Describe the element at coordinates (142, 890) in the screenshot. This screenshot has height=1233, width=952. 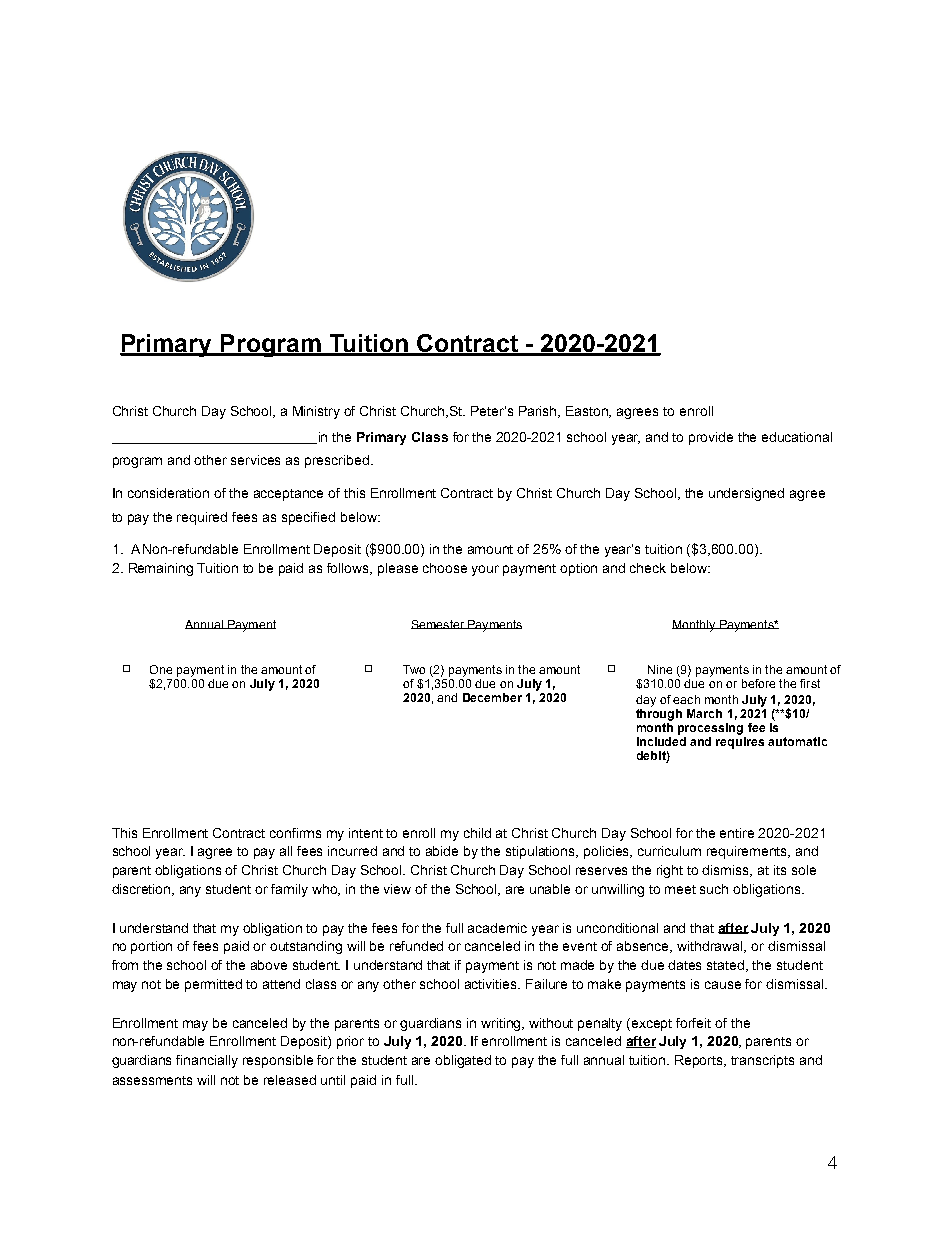
I see `discretion` at that location.
